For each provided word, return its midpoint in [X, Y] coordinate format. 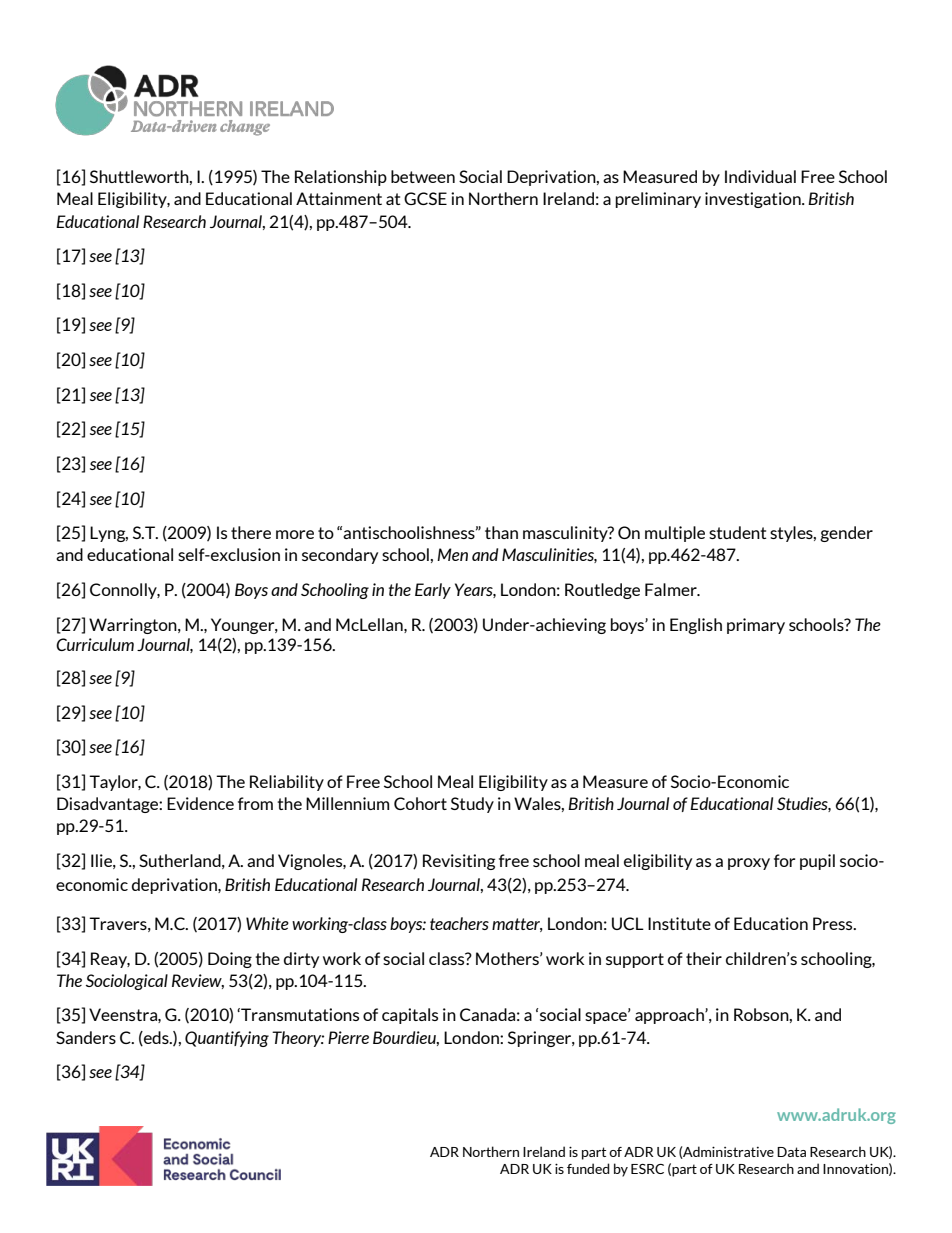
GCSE [425, 198]
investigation [754, 200]
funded [588, 1168]
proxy [749, 864]
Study [472, 805]
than [501, 532]
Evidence [200, 803]
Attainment [339, 198]
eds [156, 1038]
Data [791, 1152]
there [251, 532]
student [738, 532]
